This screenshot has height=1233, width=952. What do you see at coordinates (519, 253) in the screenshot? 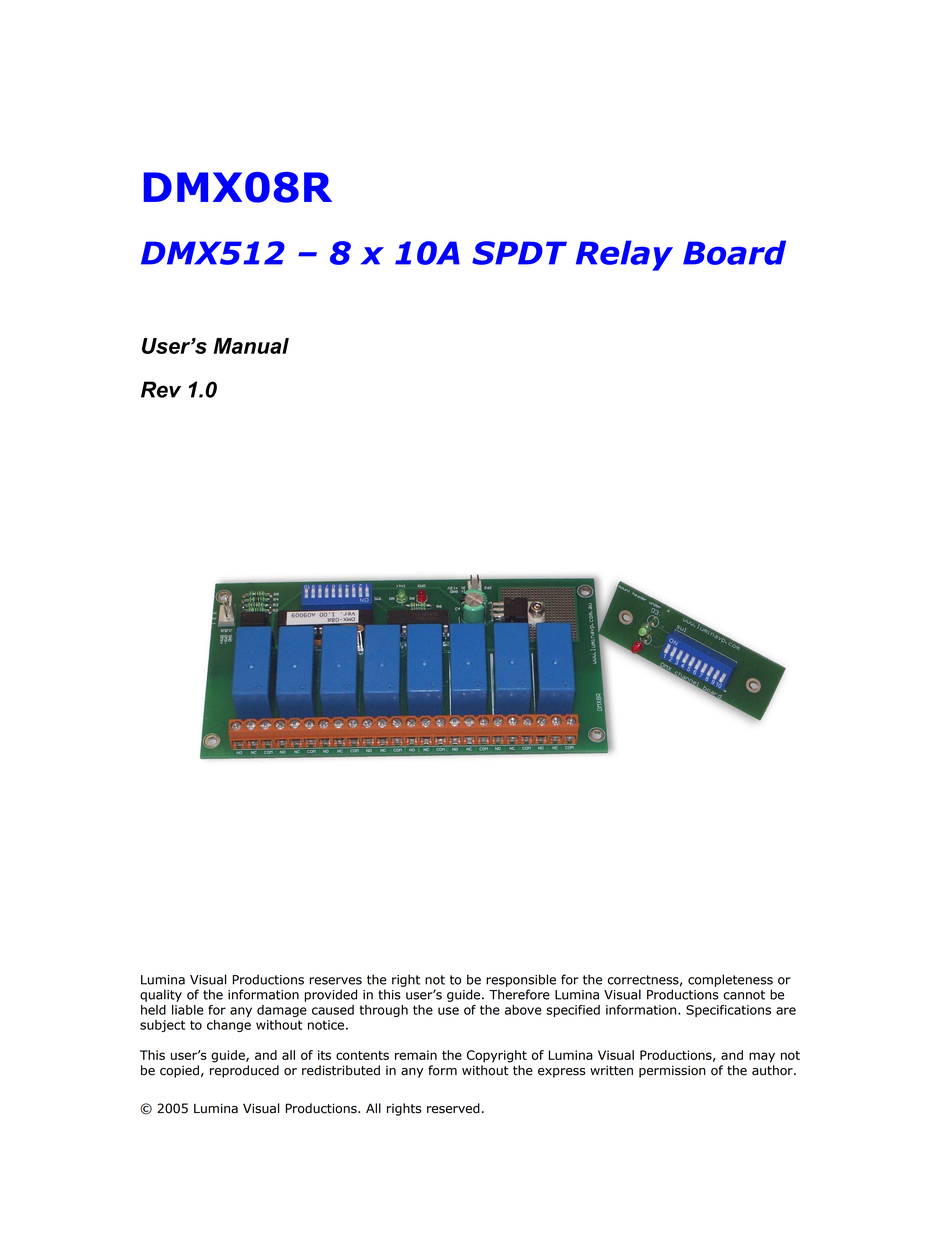
I see `SPDT` at bounding box center [519, 253].
